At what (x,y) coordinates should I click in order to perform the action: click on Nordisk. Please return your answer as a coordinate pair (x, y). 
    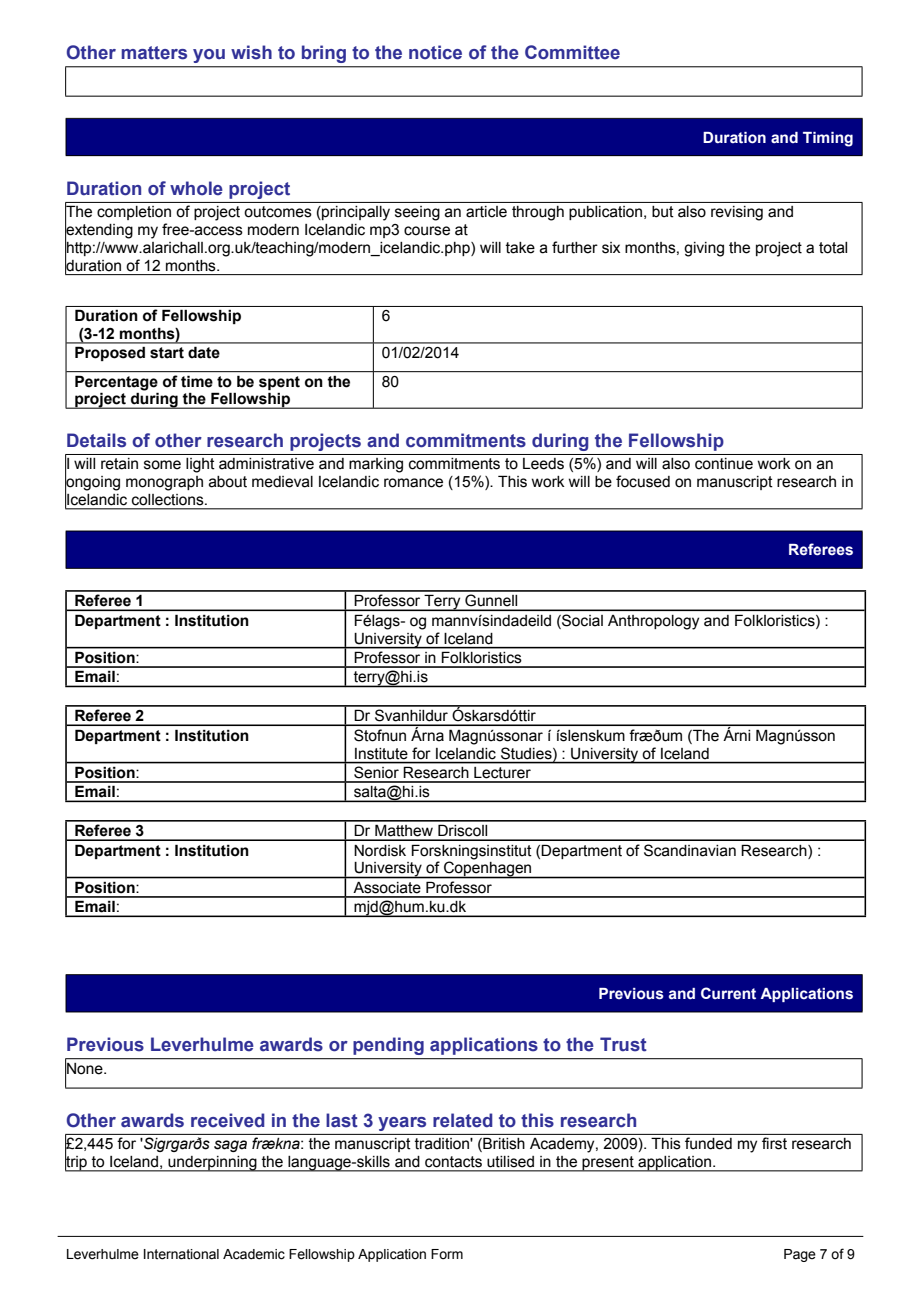
    Looking at the image, I should click on (380, 851).
